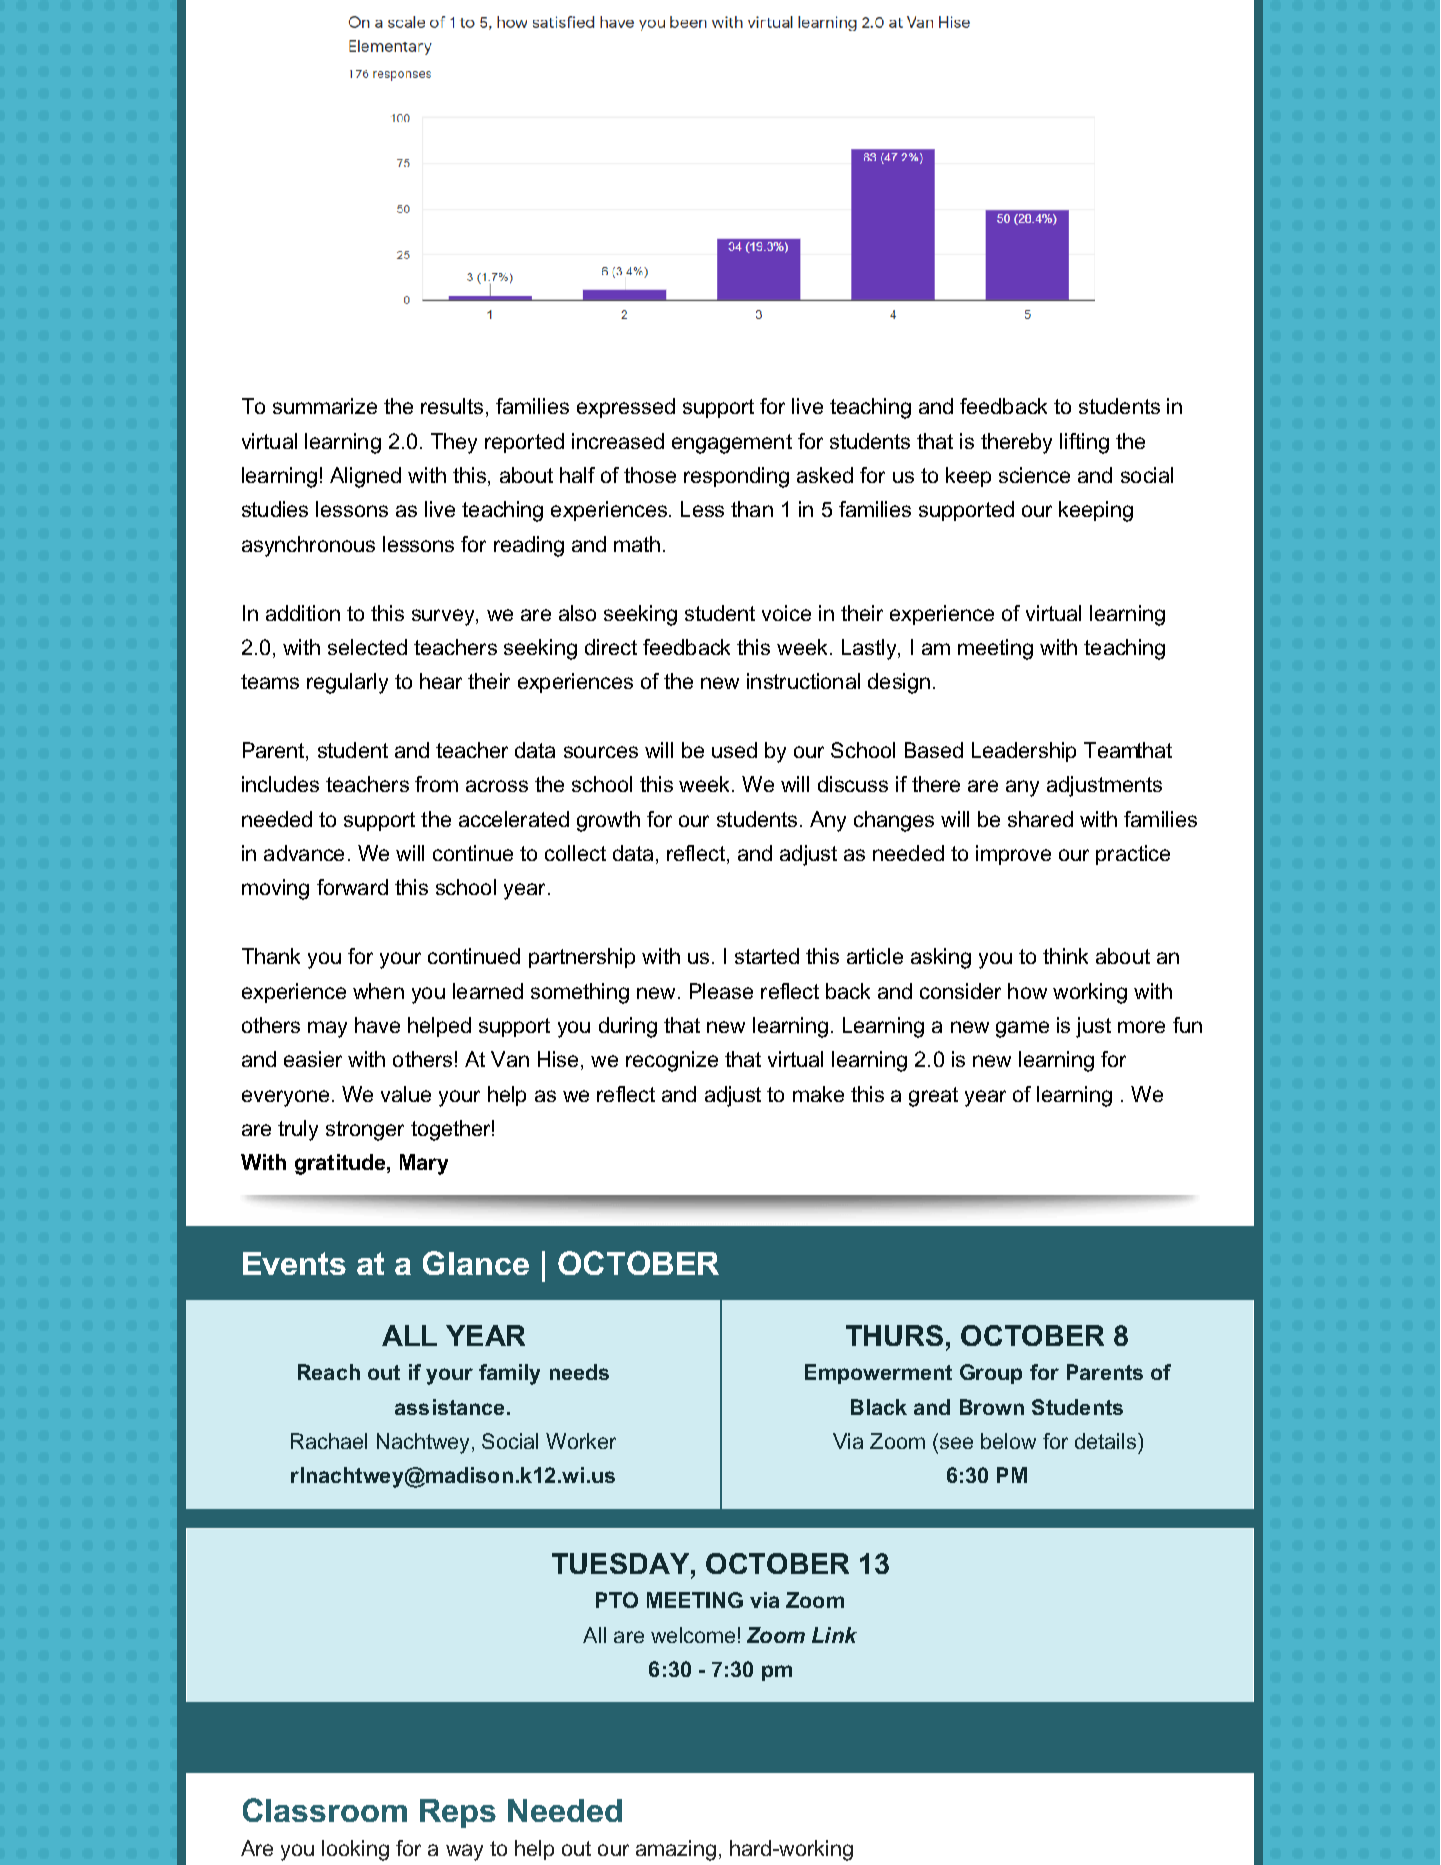  I want to click on TUESDAY, so click(622, 1563).
